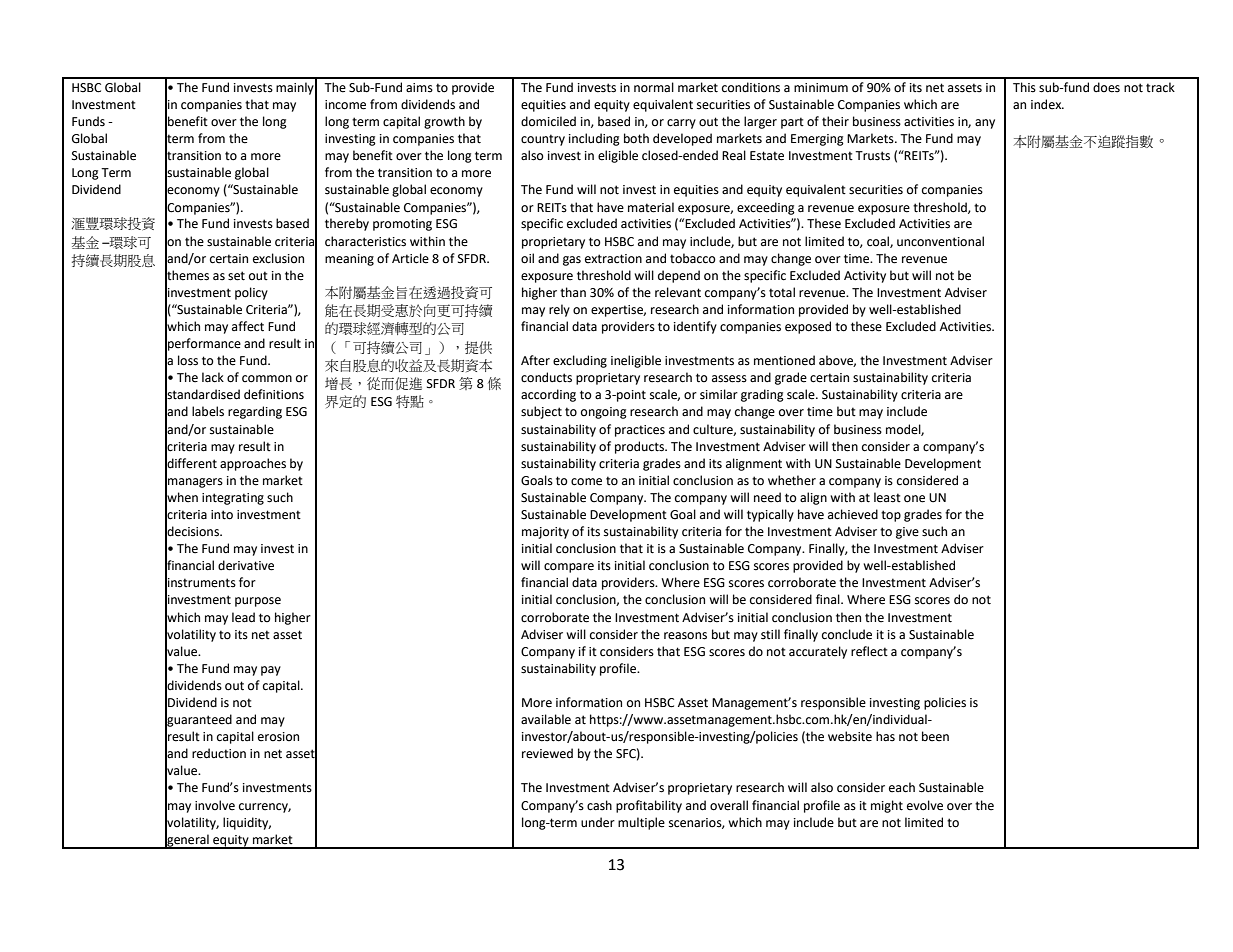  Describe the element at coordinates (215, 805) in the image. I see `involve` at that location.
